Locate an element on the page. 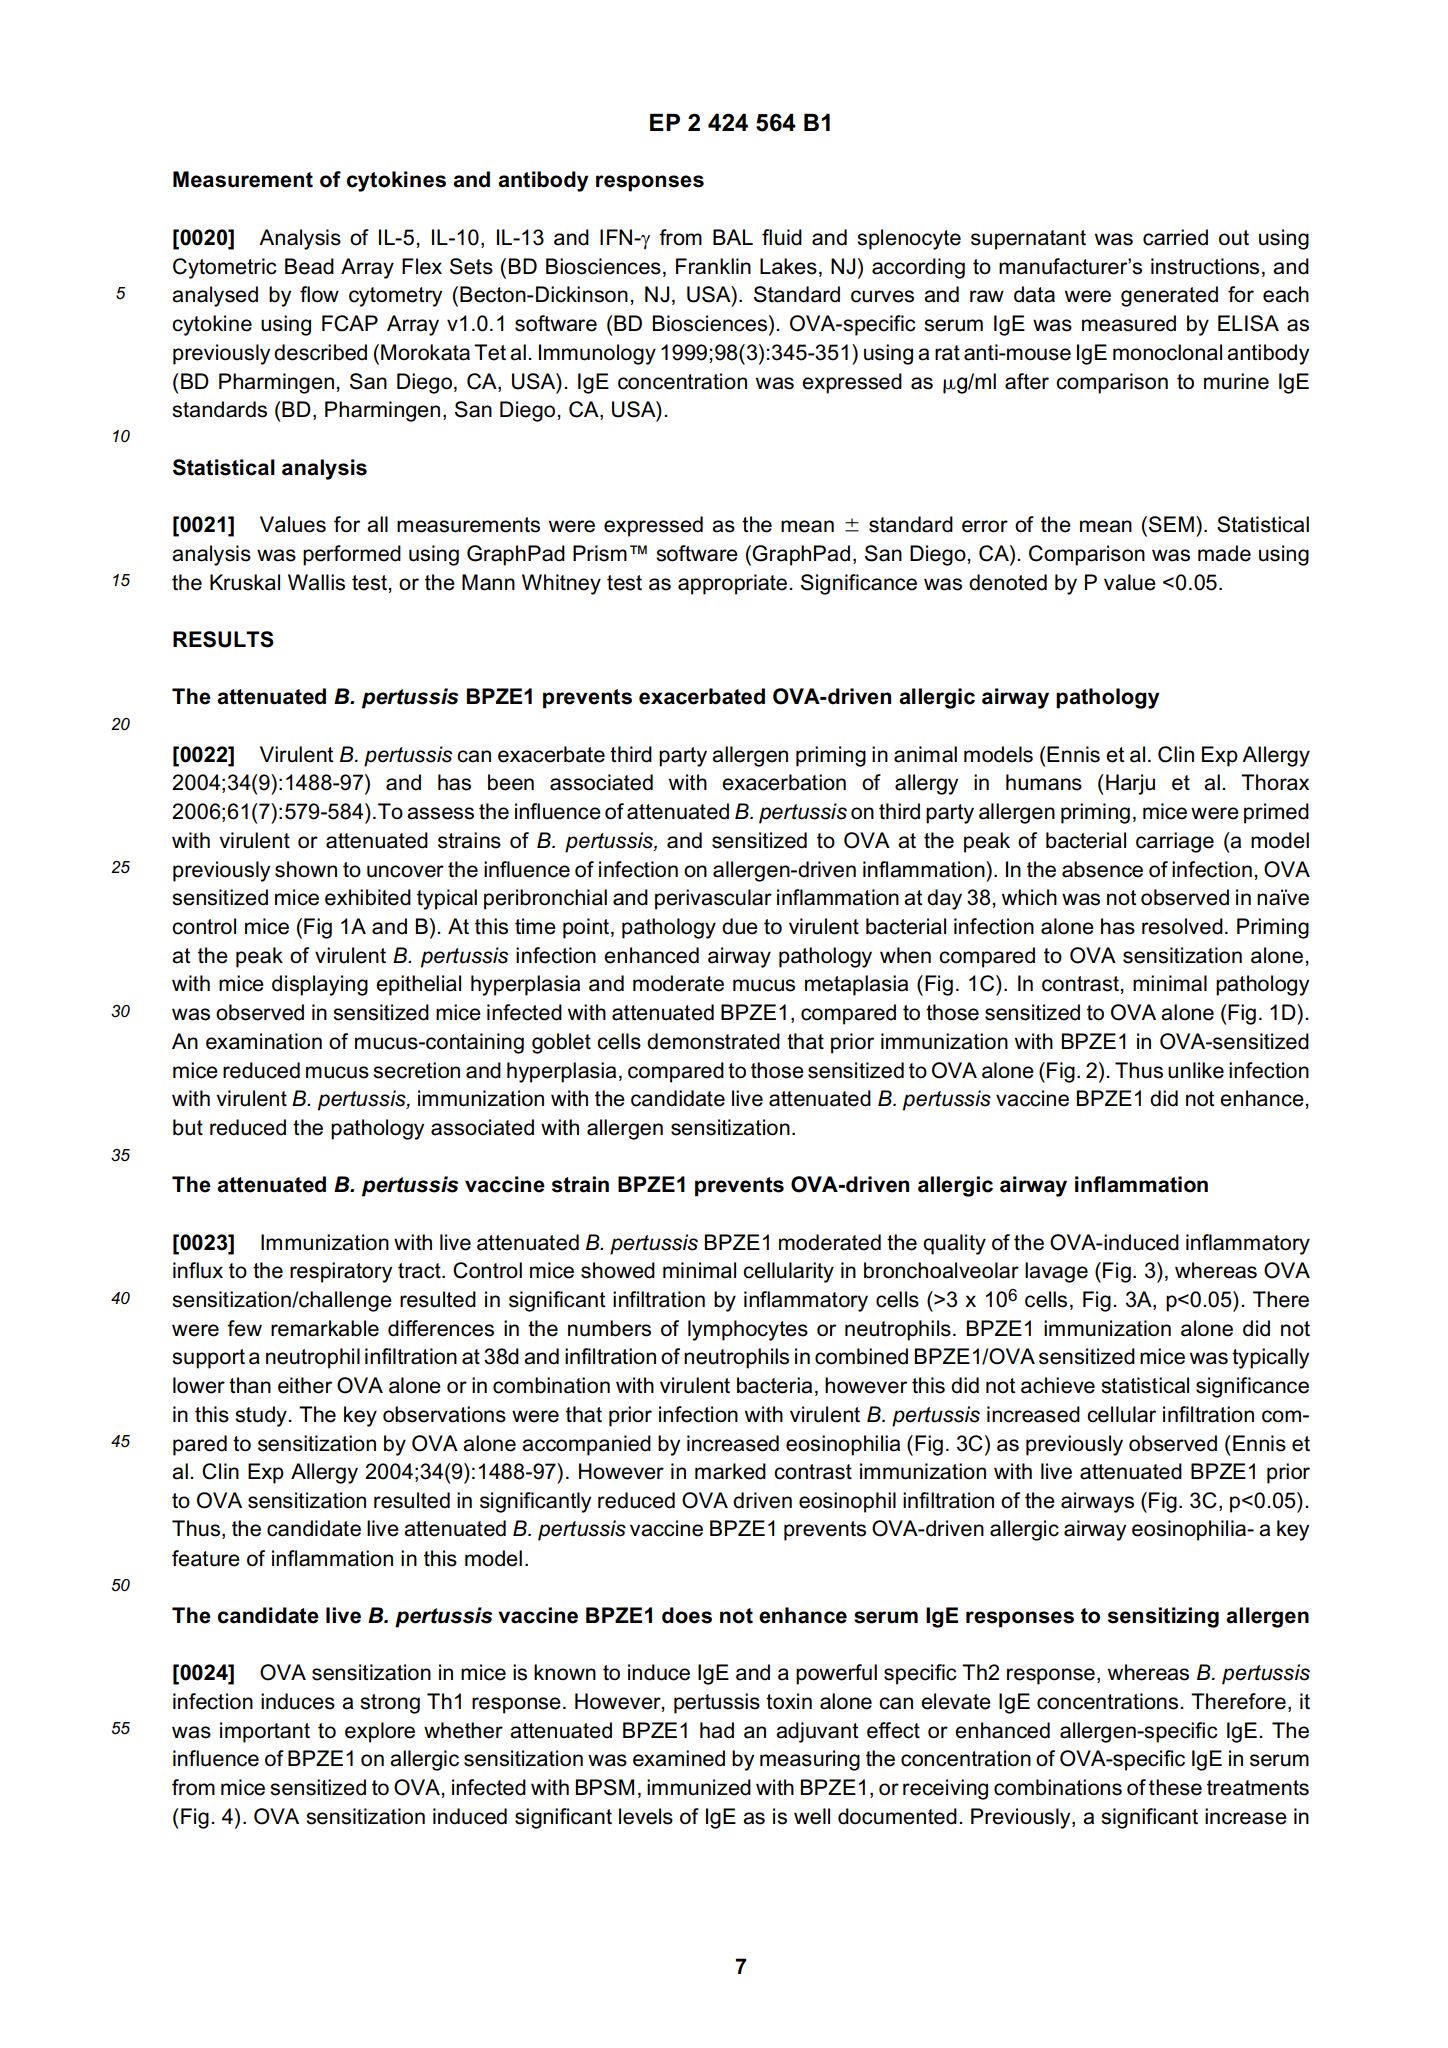  flow is located at coordinates (319, 294).
